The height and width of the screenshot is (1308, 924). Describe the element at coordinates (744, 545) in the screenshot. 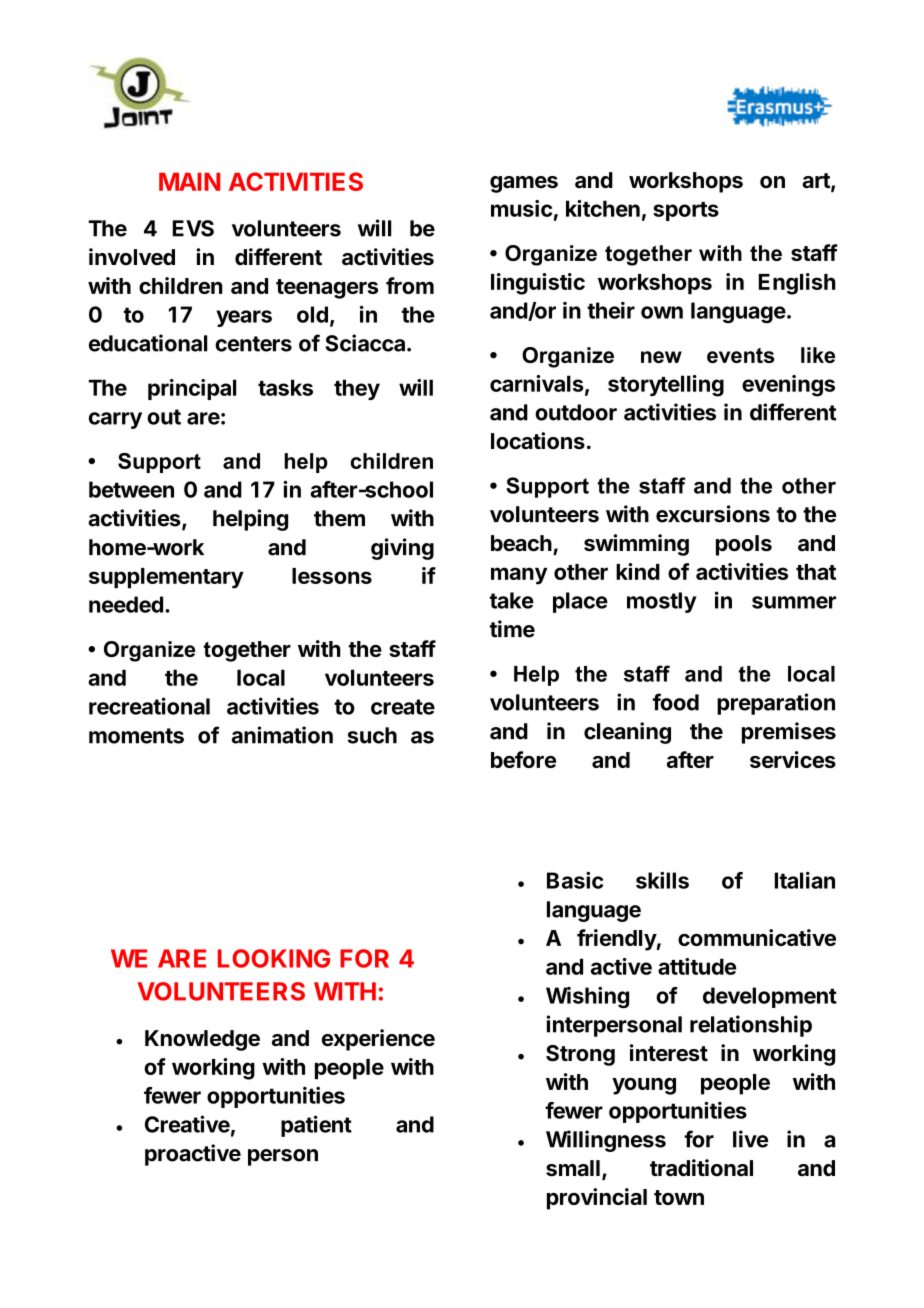

I see `pools` at that location.
